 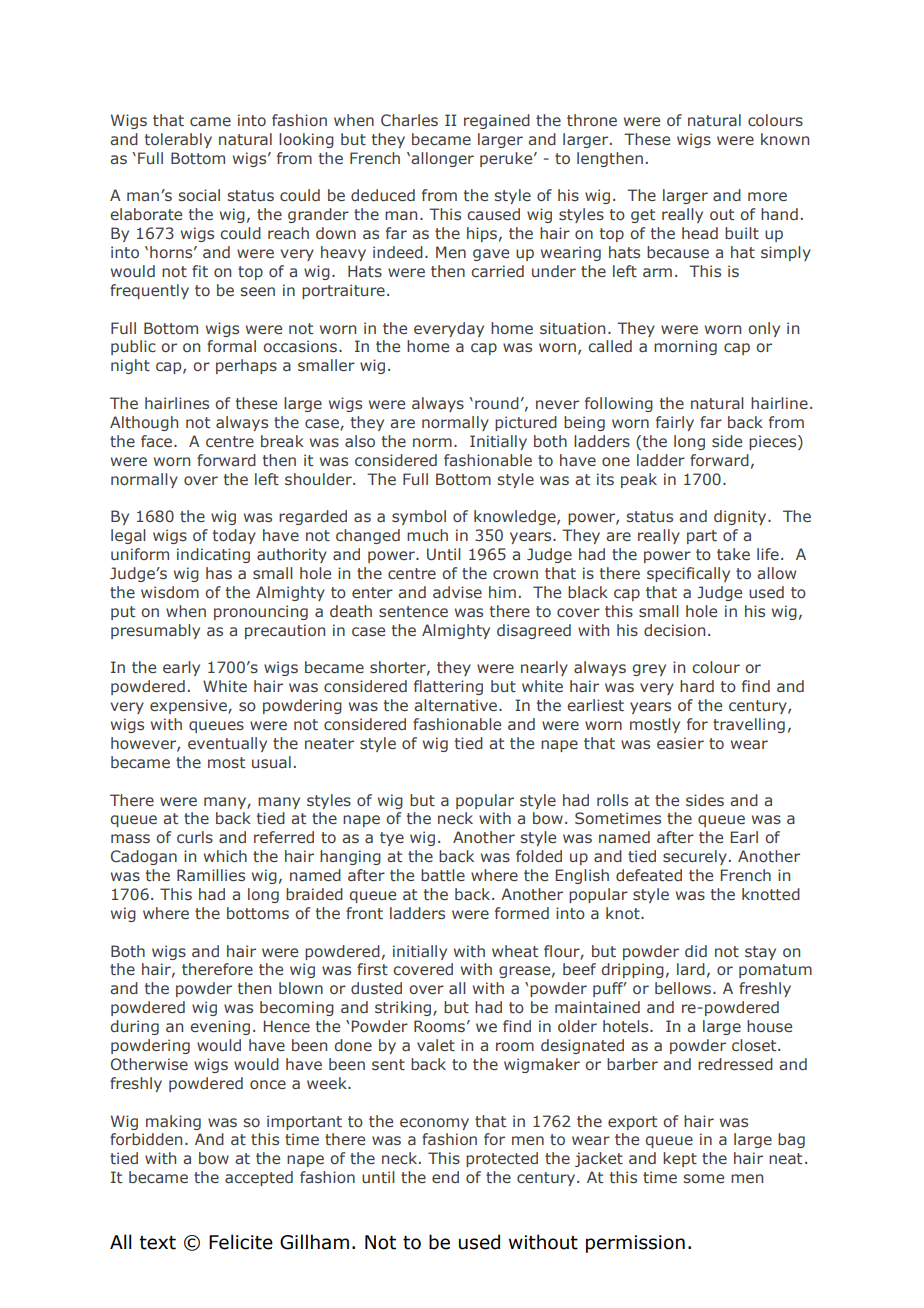 I want to click on tolerably, so click(x=178, y=140).
